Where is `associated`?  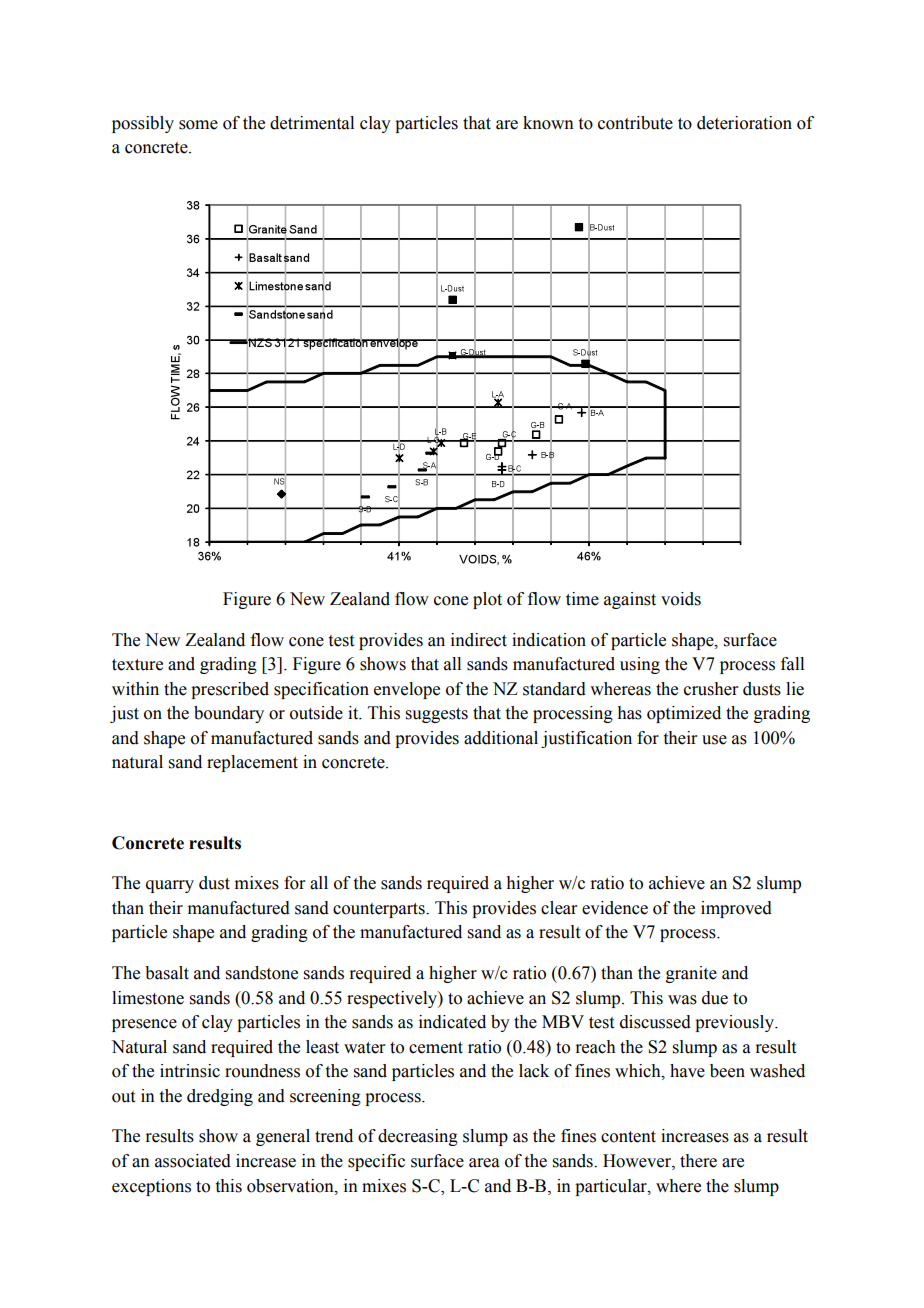 associated is located at coordinates (193, 1161).
